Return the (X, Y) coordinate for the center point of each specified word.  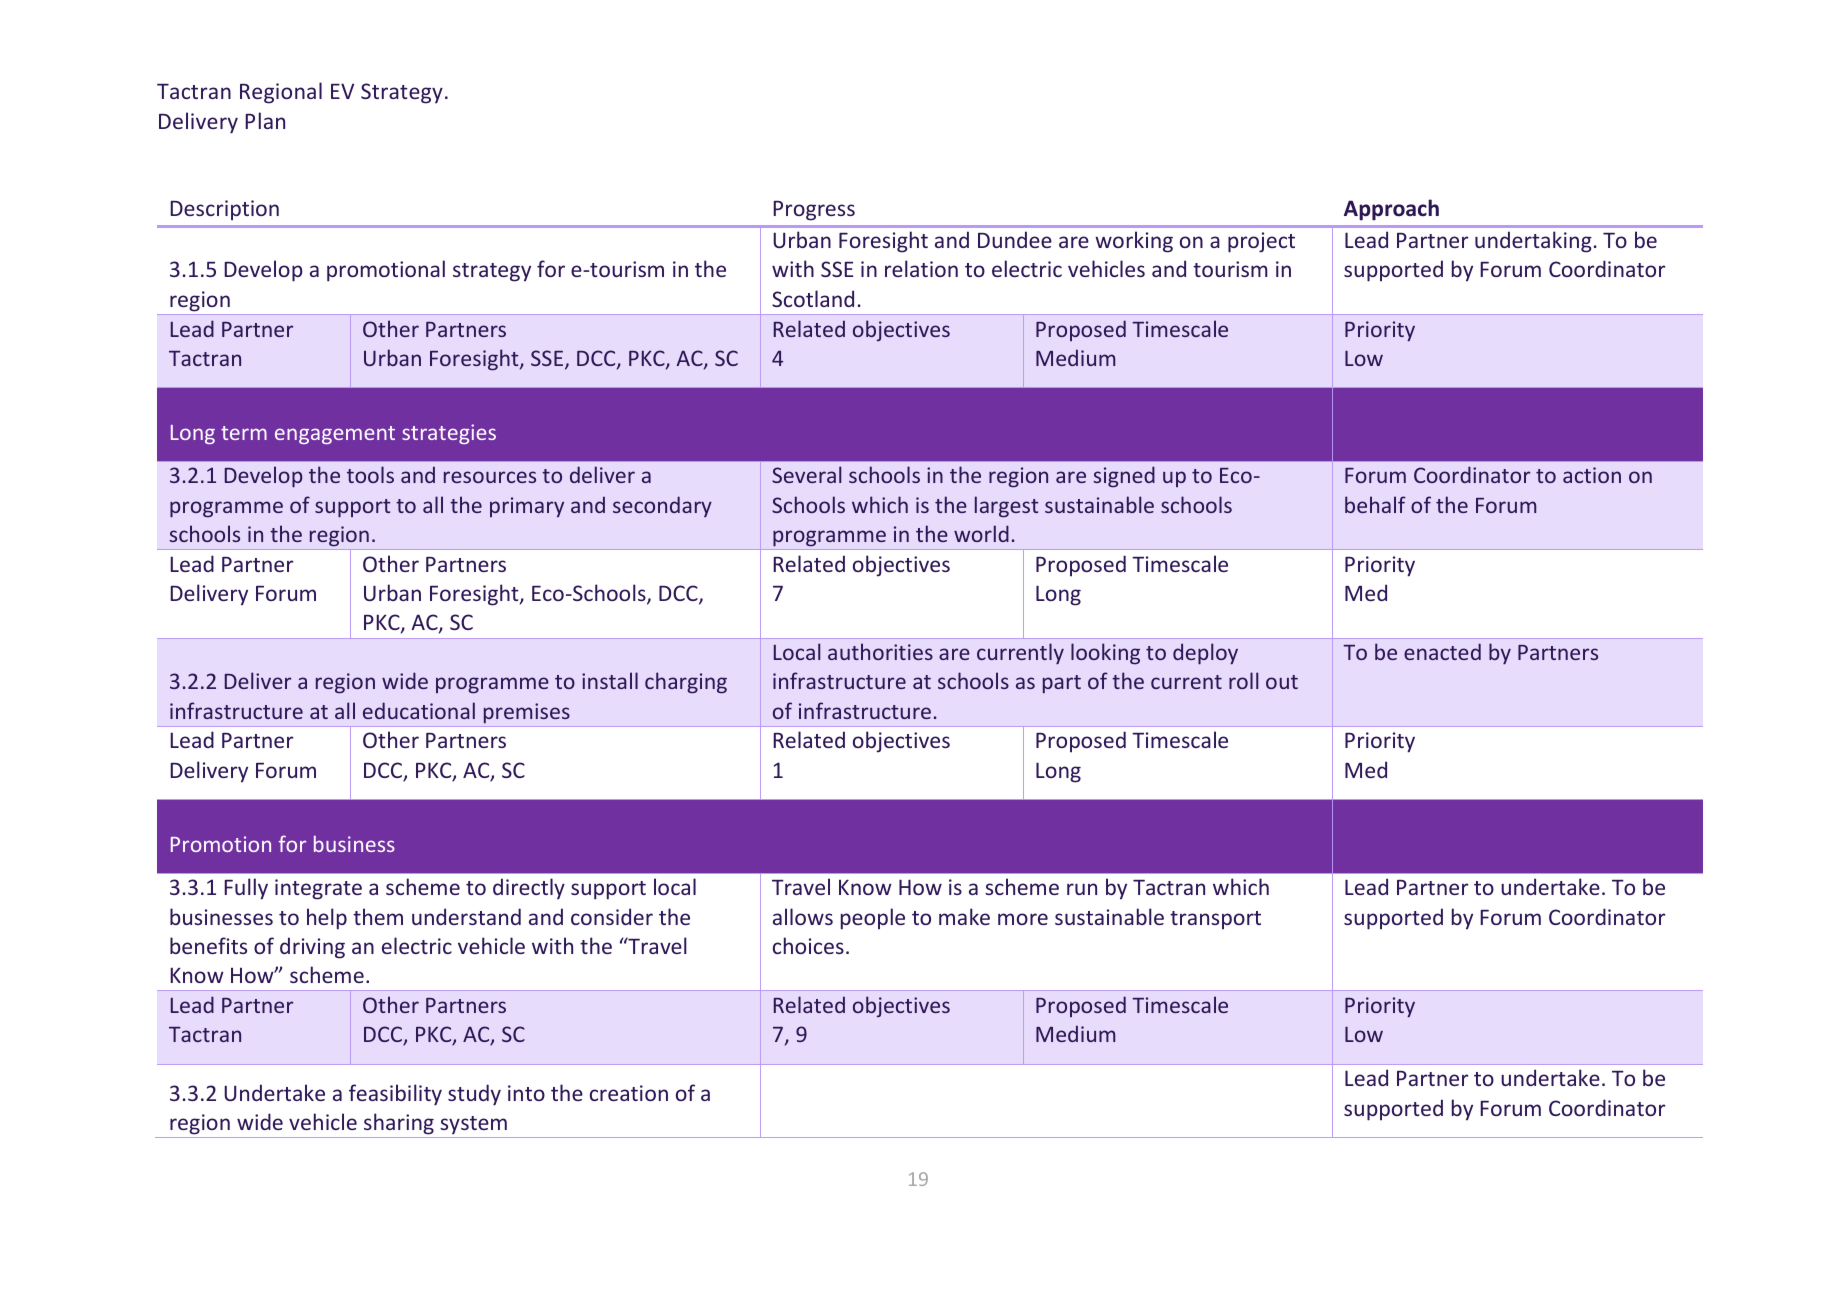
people (873, 919)
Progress (814, 211)
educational (419, 710)
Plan (265, 120)
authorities (880, 651)
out (1282, 682)
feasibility (395, 1095)
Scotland (813, 298)
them (378, 916)
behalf (1375, 504)
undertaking (1533, 242)
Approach (1391, 210)
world (981, 533)
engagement (335, 435)
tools (370, 474)
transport (1215, 920)
